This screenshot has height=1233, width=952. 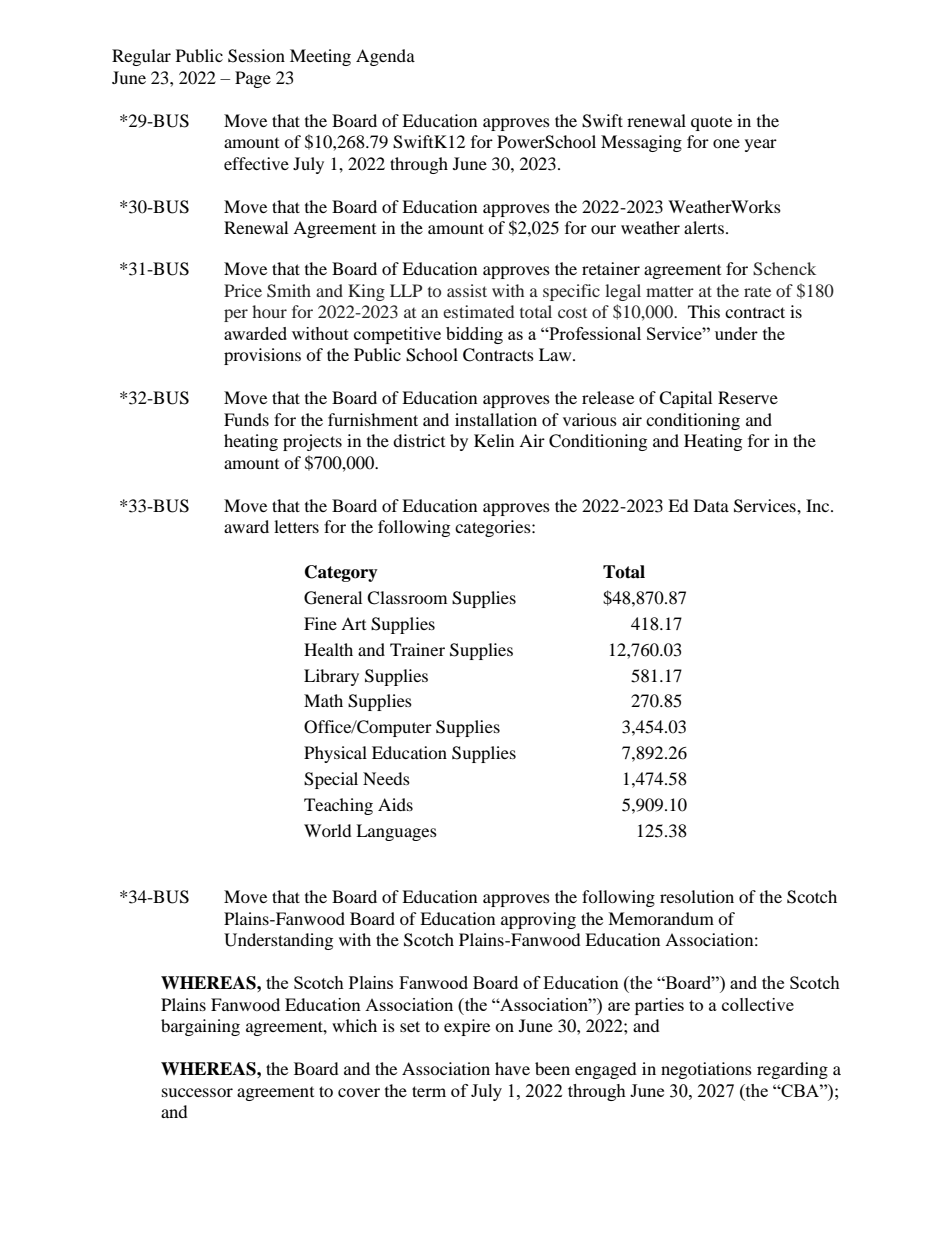 What do you see at coordinates (296, 526) in the screenshot?
I see `letters` at bounding box center [296, 526].
